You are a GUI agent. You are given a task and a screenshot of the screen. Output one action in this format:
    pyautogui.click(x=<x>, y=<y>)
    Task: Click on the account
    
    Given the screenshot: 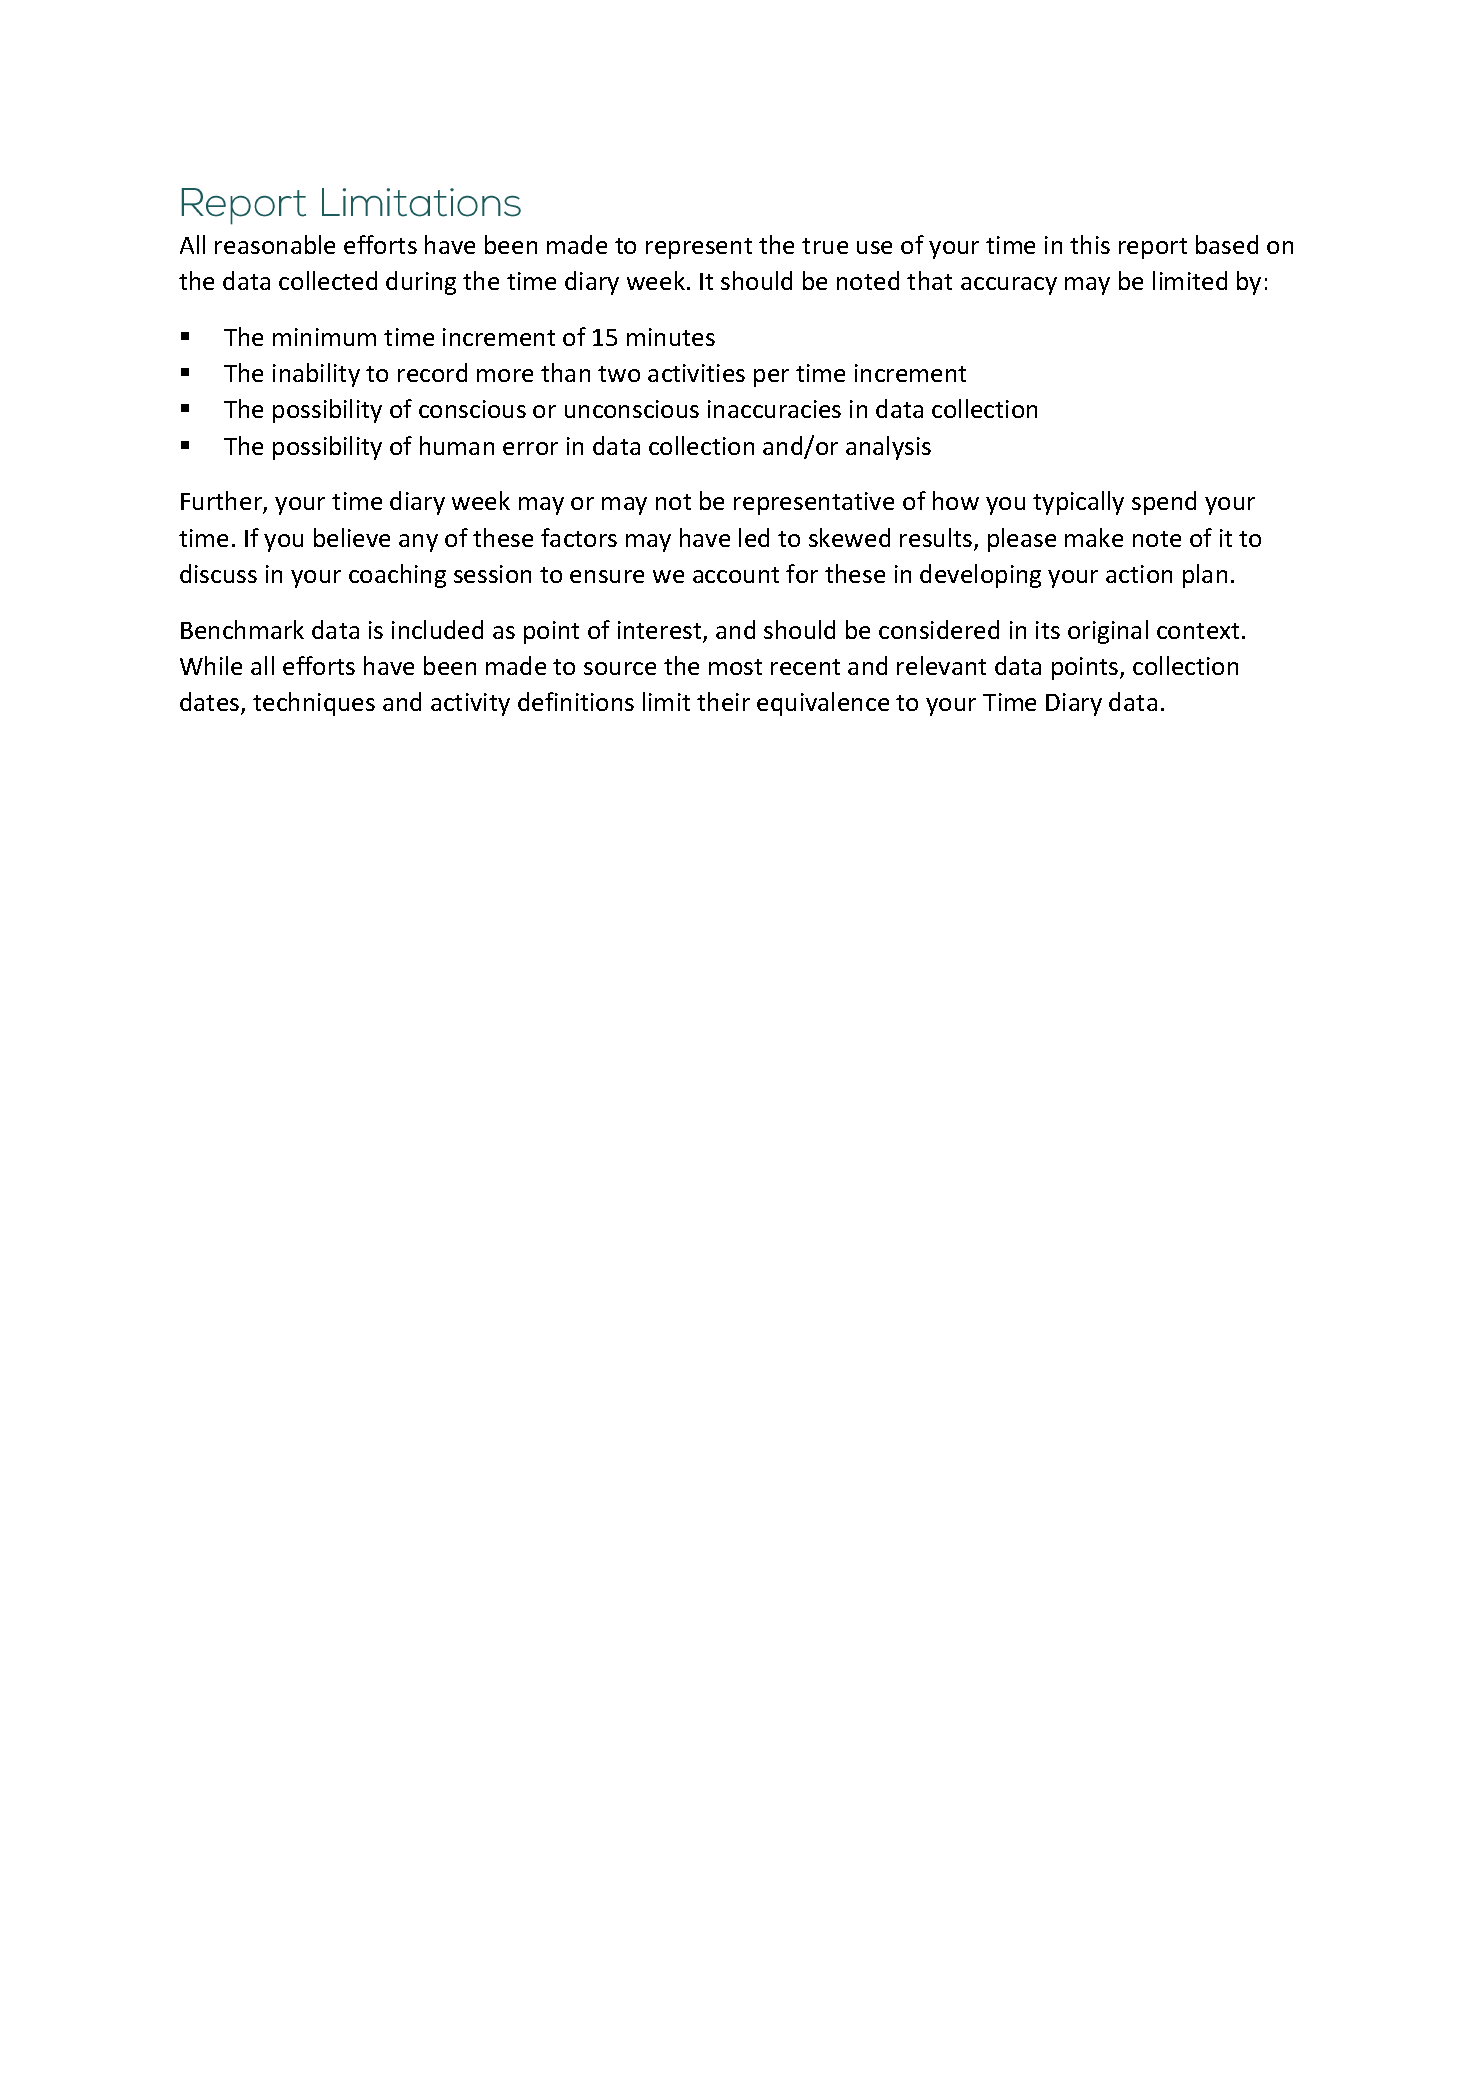 What is the action you would take?
    pyautogui.click(x=736, y=575)
